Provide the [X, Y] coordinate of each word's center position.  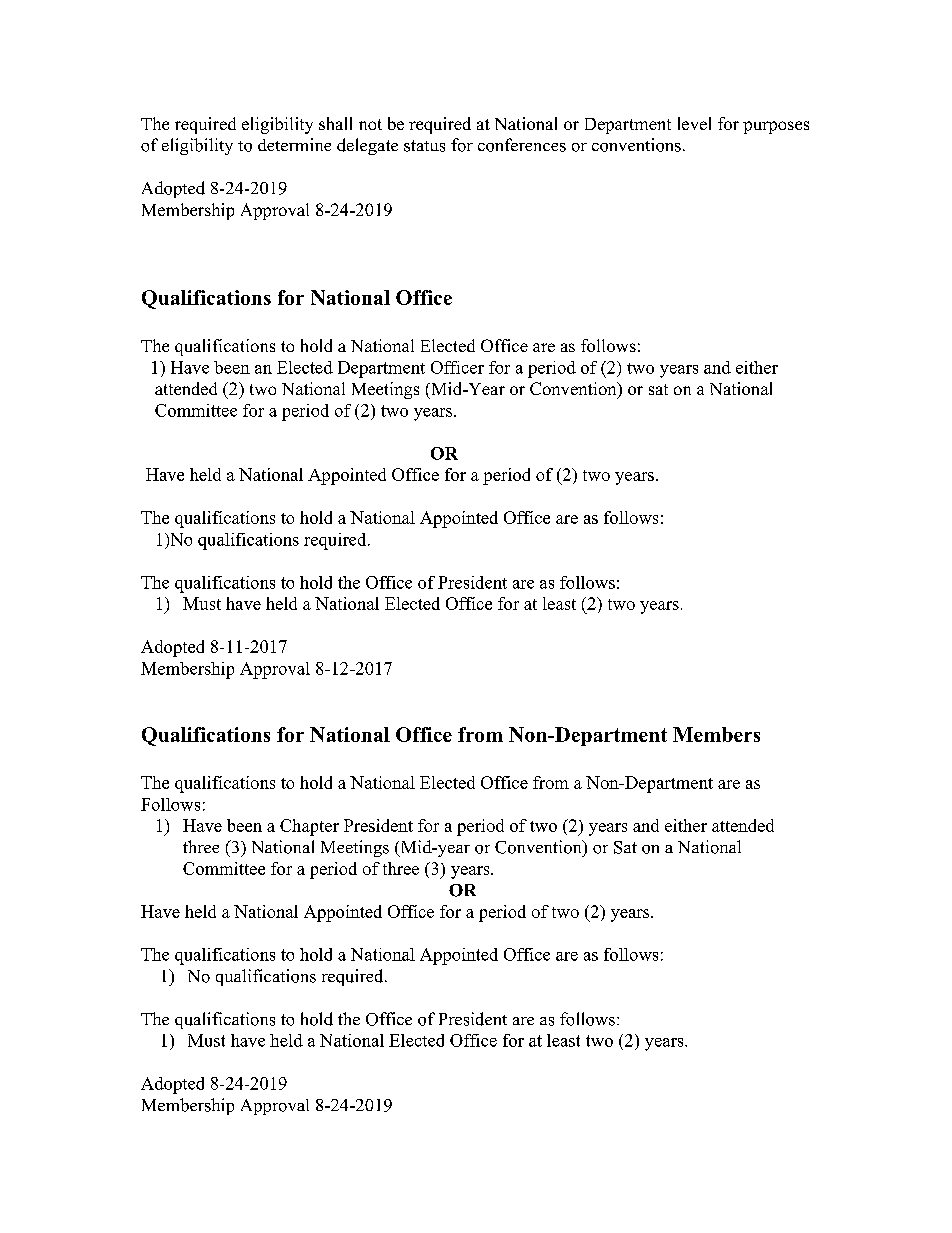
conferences [522, 145]
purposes [776, 127]
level [694, 123]
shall [335, 123]
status [424, 146]
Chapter [309, 827]
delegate [367, 146]
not [370, 124]
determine [294, 144]
